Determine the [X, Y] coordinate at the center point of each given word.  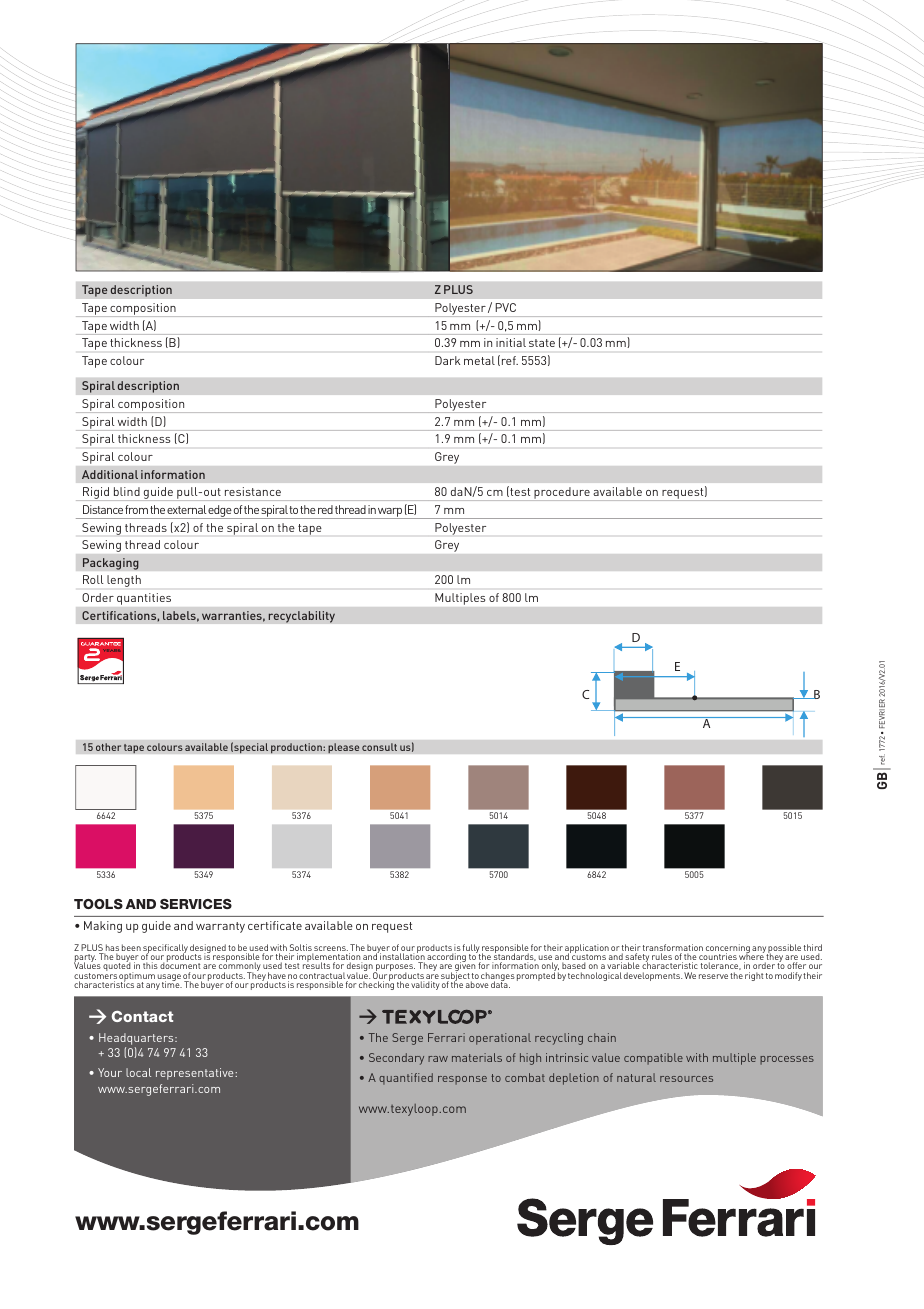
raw [438, 1059]
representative [196, 1074]
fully [472, 950]
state [542, 343]
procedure [562, 494]
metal [479, 360]
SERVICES [196, 904]
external [186, 509]
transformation [673, 949]
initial [511, 342]
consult [379, 747]
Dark [447, 360]
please [344, 748]
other [109, 747]
